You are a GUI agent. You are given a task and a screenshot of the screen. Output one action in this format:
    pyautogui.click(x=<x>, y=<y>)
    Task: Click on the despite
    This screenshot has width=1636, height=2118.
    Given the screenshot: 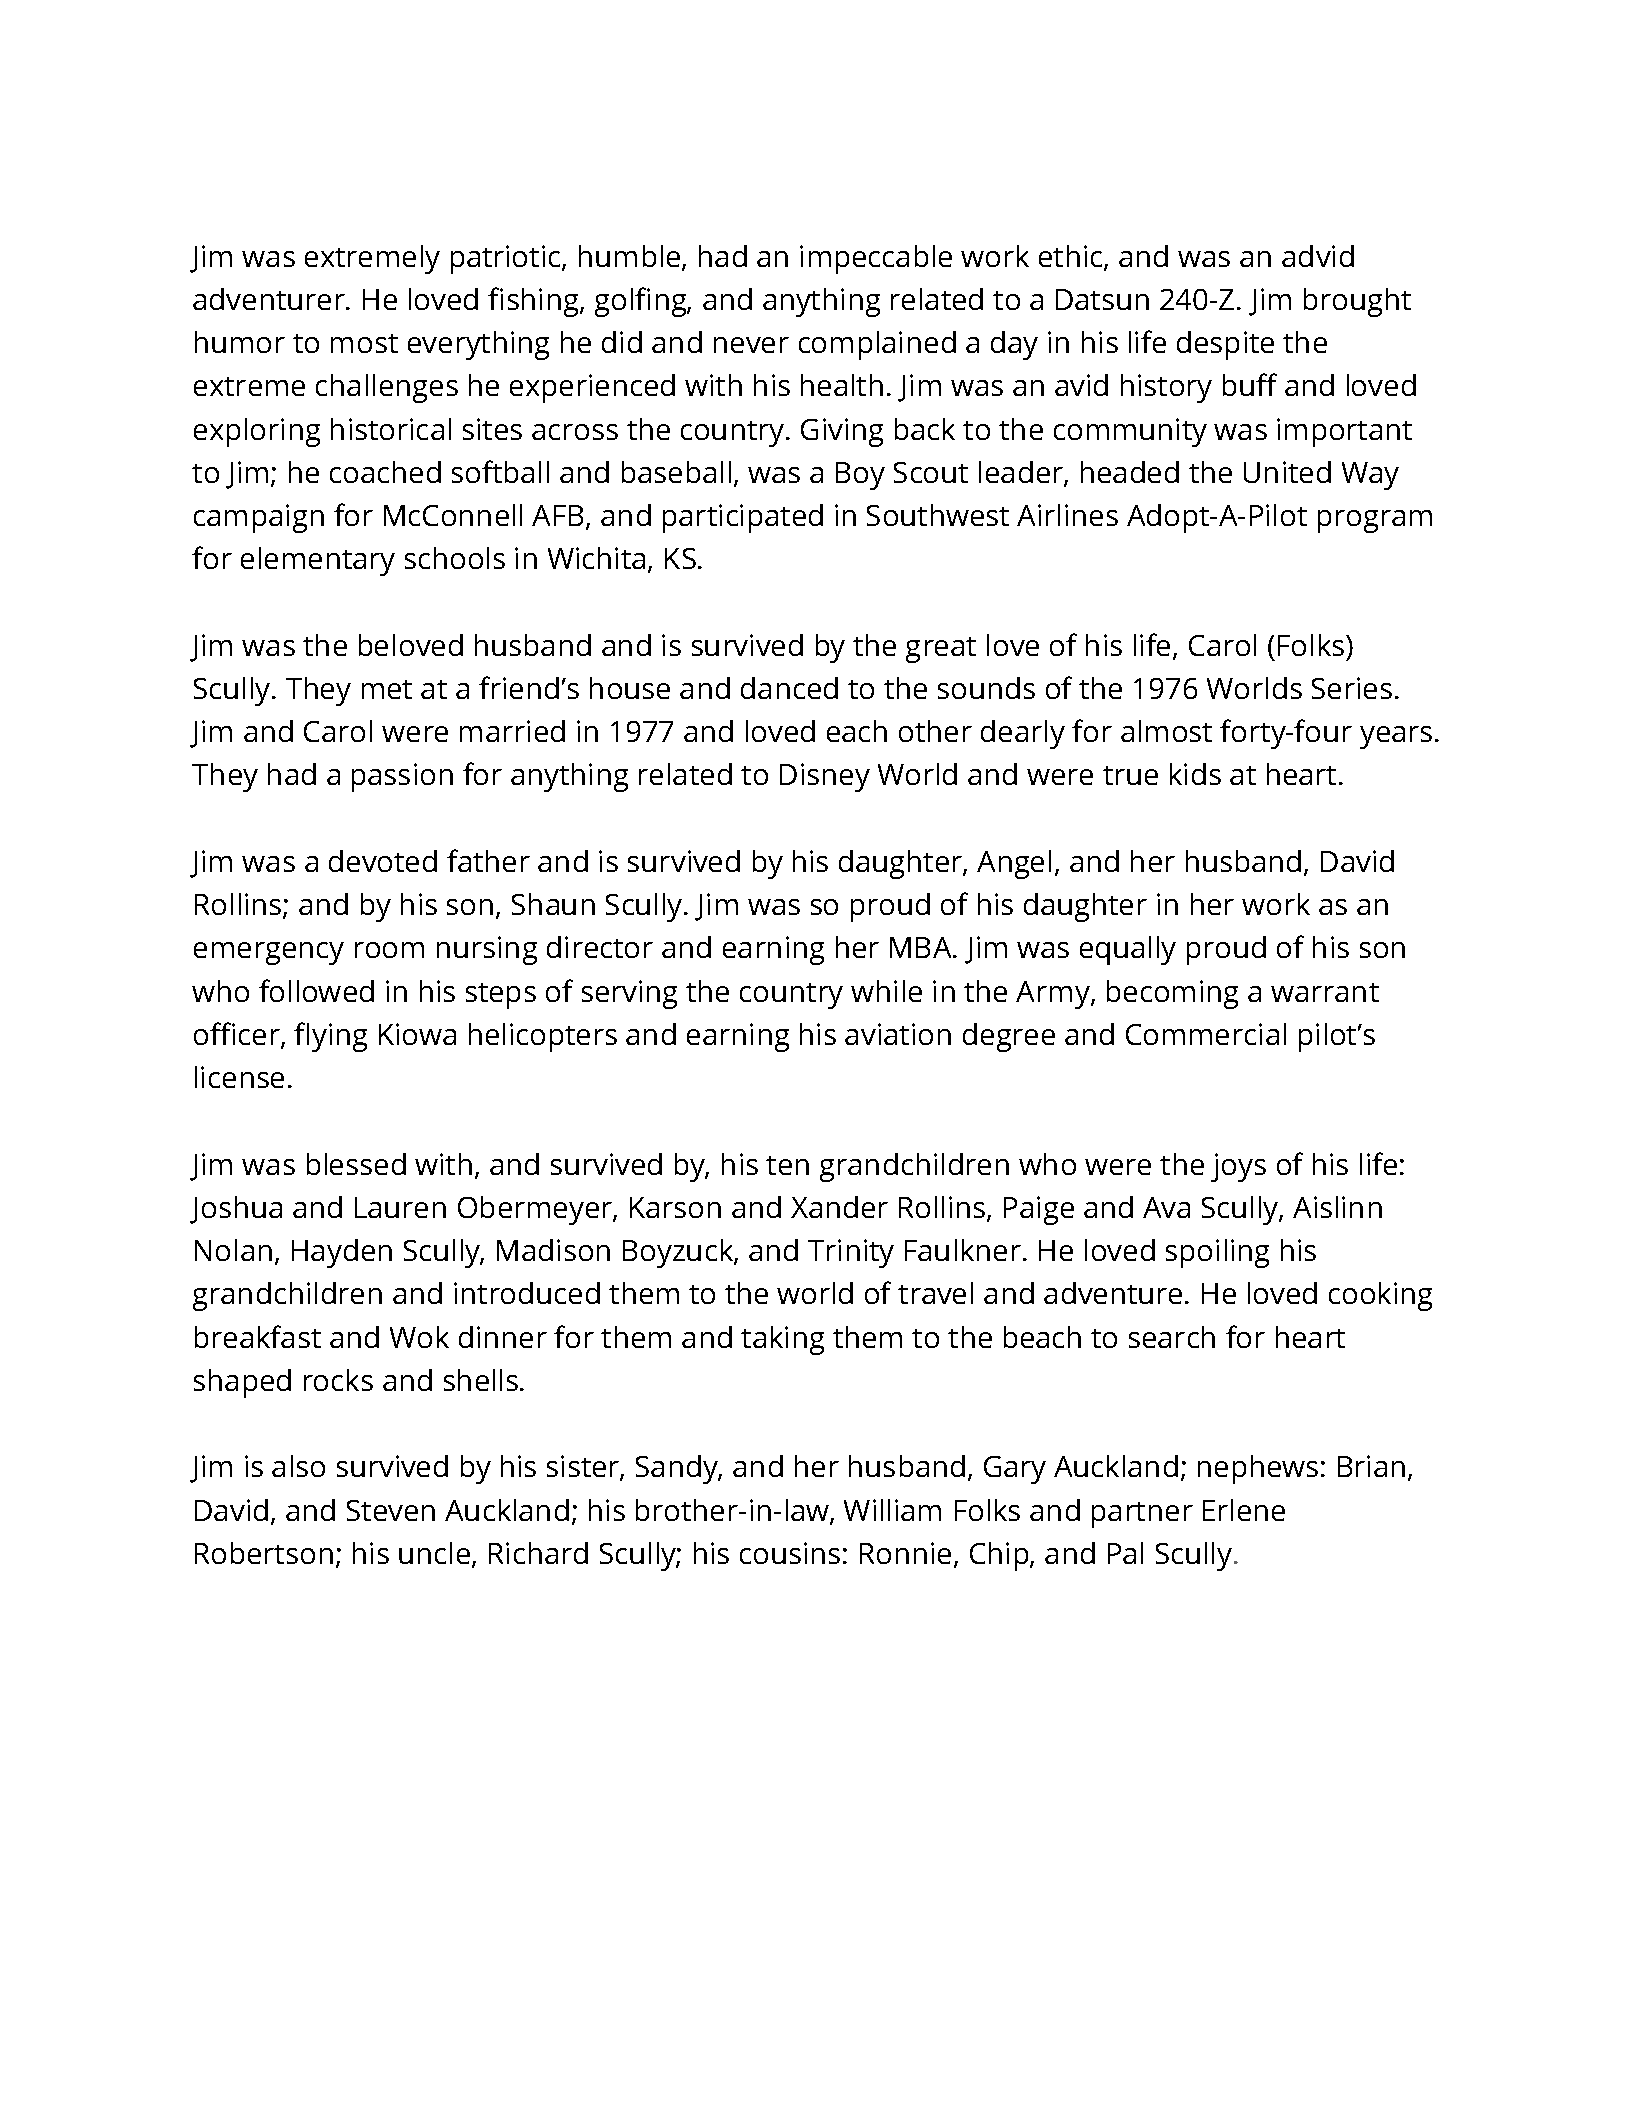 What is the action you would take?
    pyautogui.click(x=1225, y=345)
